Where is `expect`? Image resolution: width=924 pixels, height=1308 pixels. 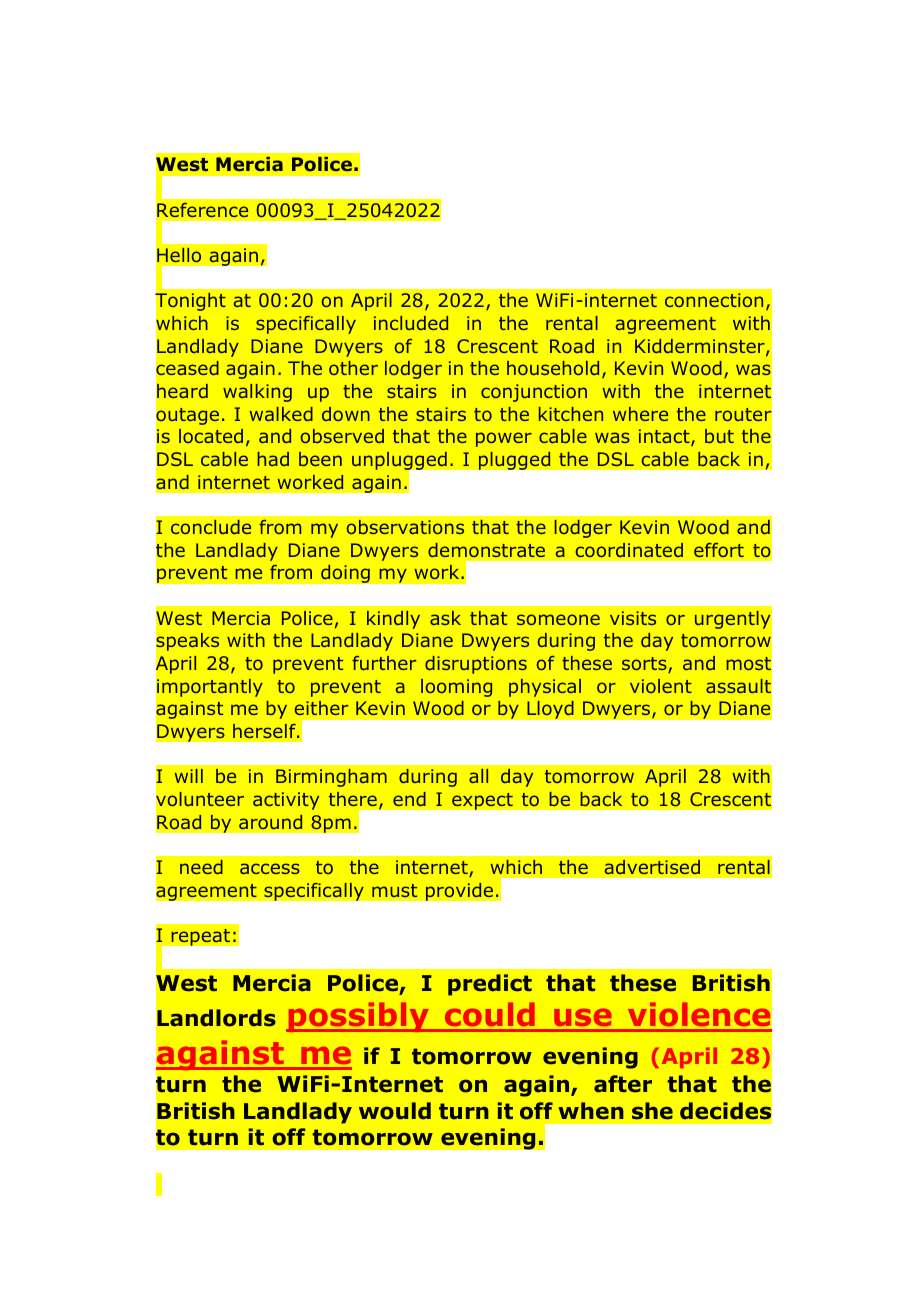
expect is located at coordinates (482, 801).
